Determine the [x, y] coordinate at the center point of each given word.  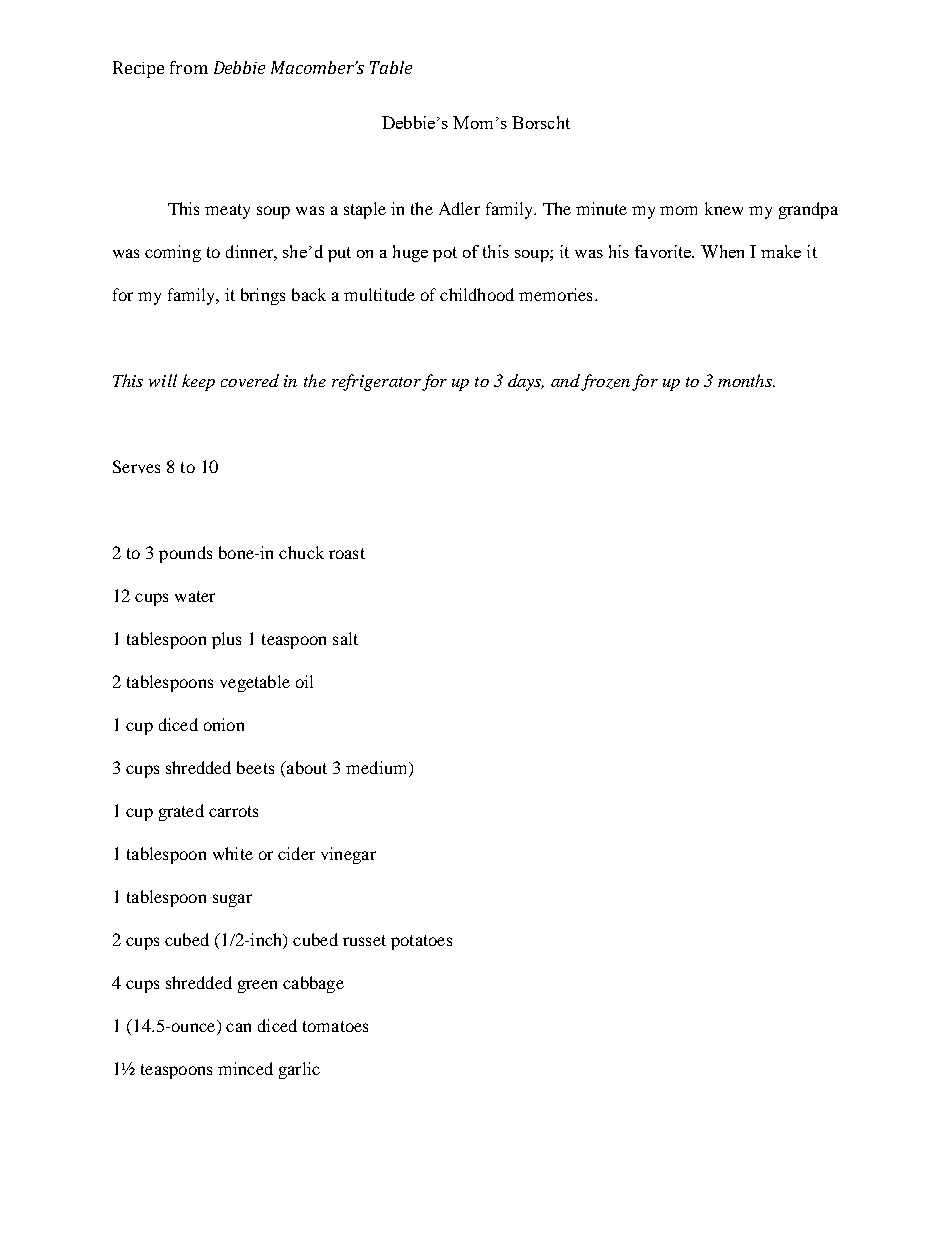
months [746, 380]
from [189, 67]
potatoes [421, 942]
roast [347, 553]
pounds [185, 554]
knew [724, 208]
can [238, 1027]
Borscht [541, 122]
